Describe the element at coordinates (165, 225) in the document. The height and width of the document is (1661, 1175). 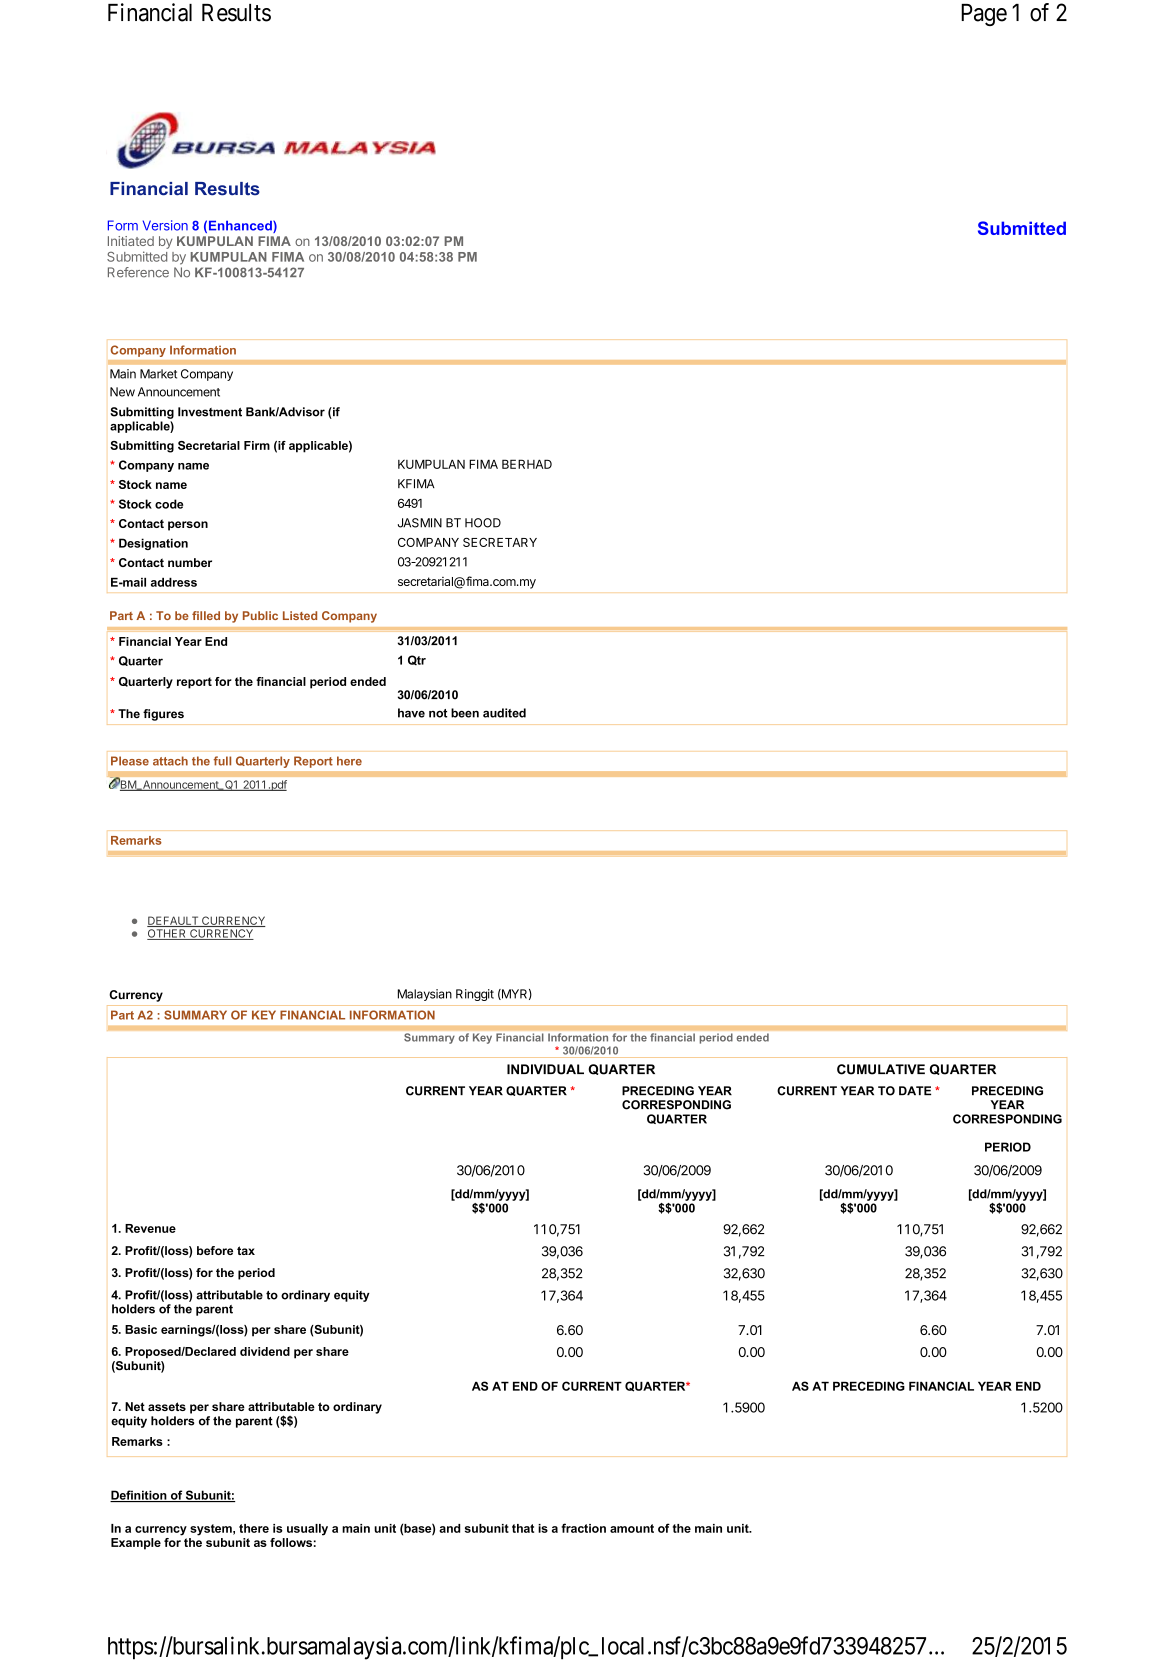
I see `Version` at that location.
